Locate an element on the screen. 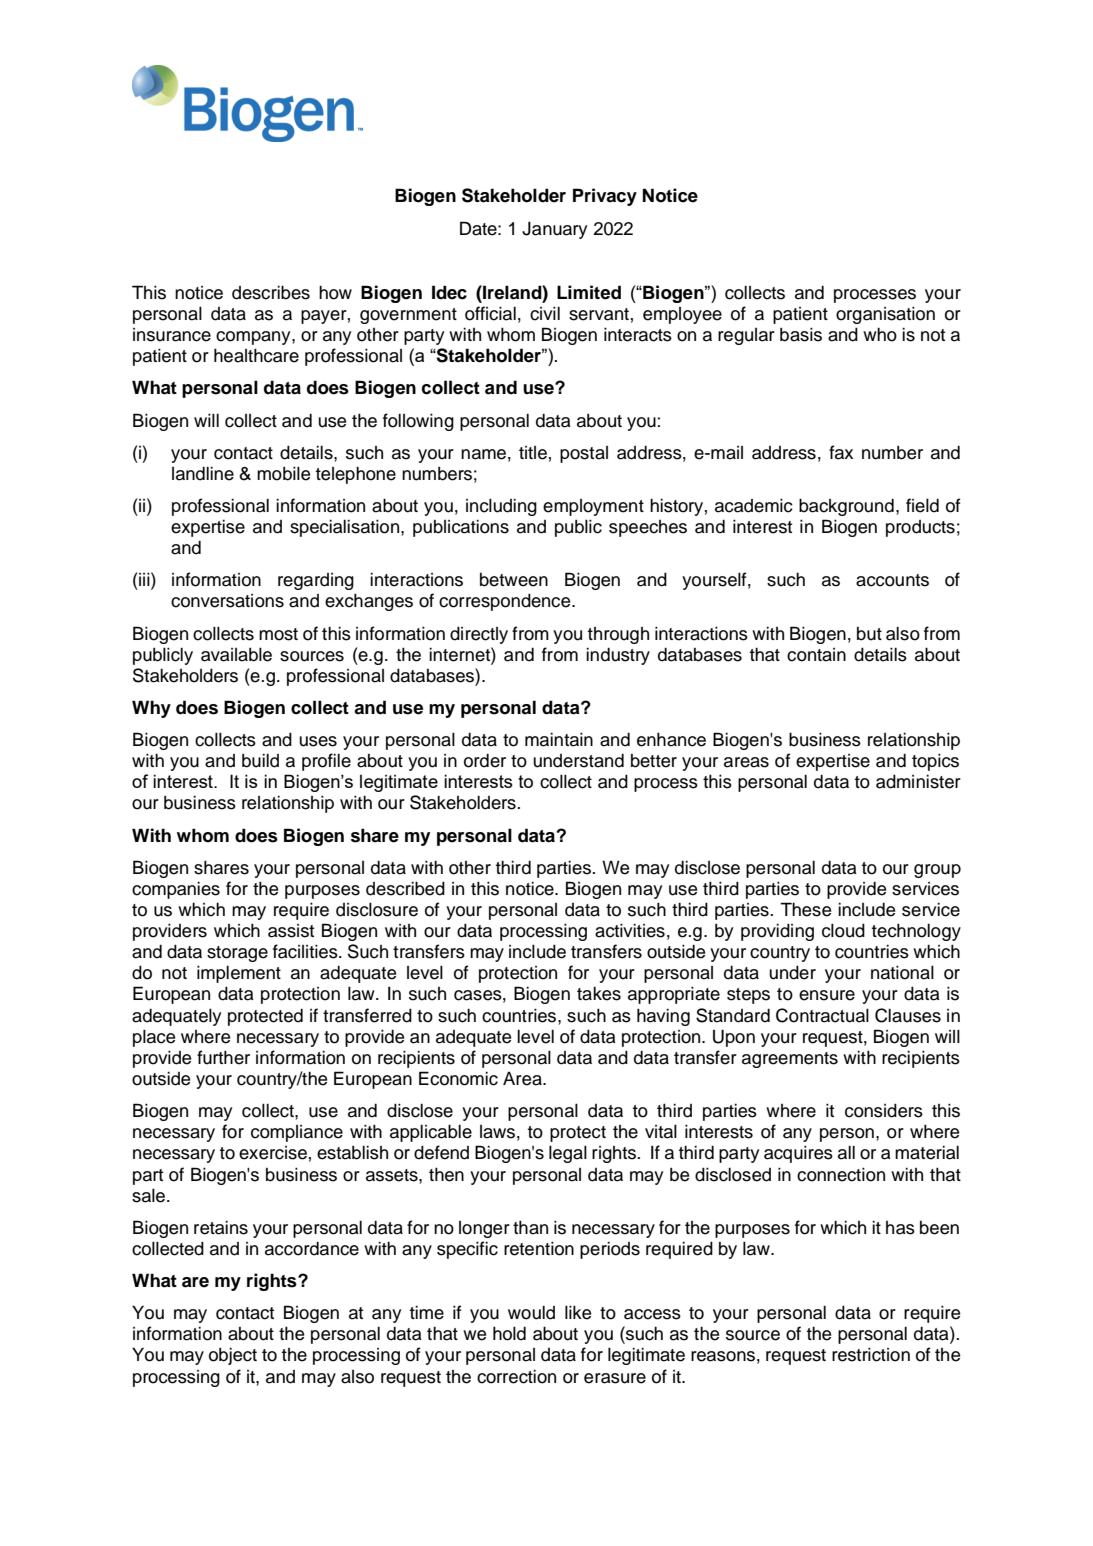 Image resolution: width=1093 pixels, height=1546 pixels. restriction is located at coordinates (871, 1354).
